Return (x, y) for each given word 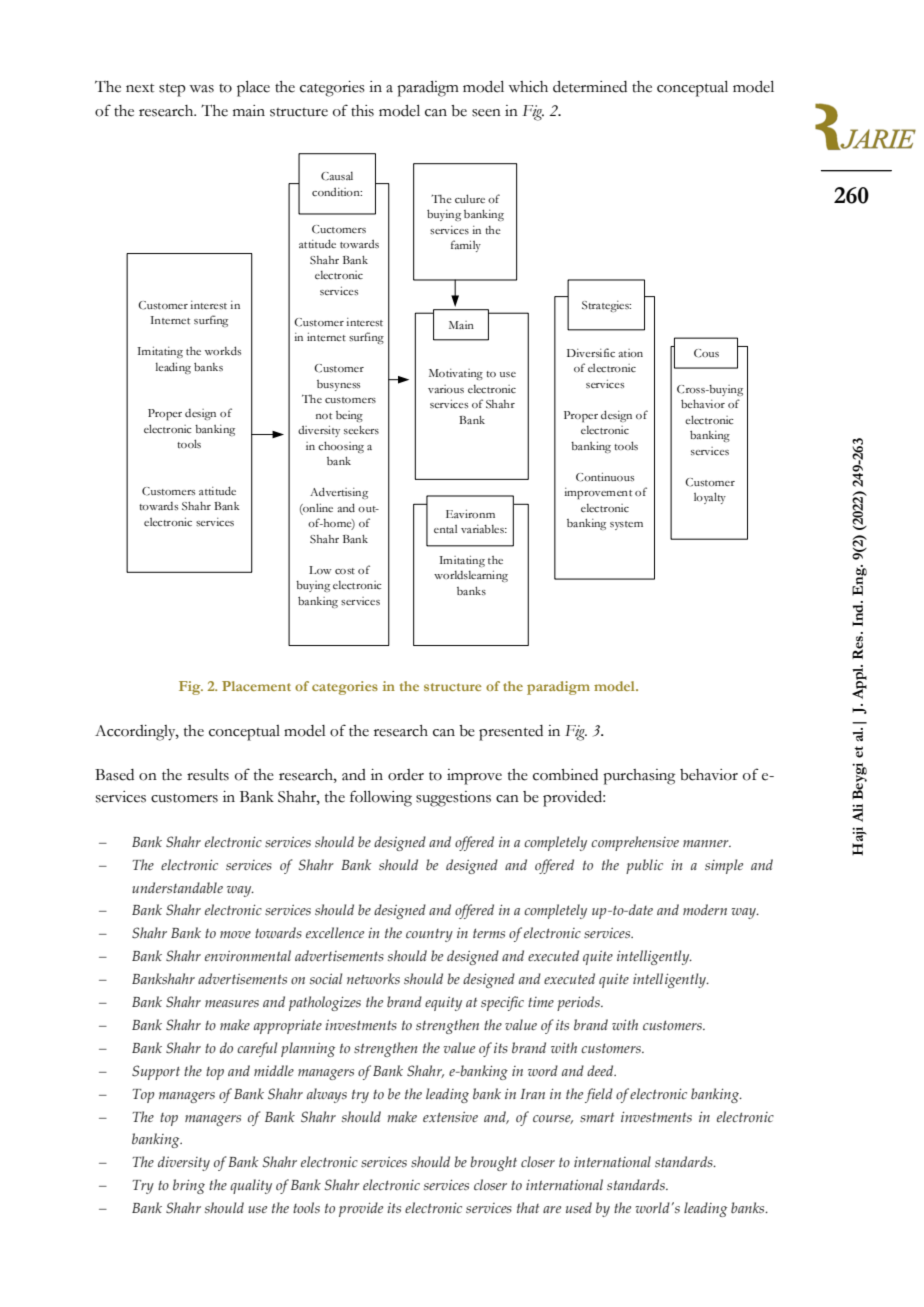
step (172, 90)
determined (590, 87)
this (362, 111)
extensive (450, 1117)
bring (189, 1186)
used (579, 1207)
